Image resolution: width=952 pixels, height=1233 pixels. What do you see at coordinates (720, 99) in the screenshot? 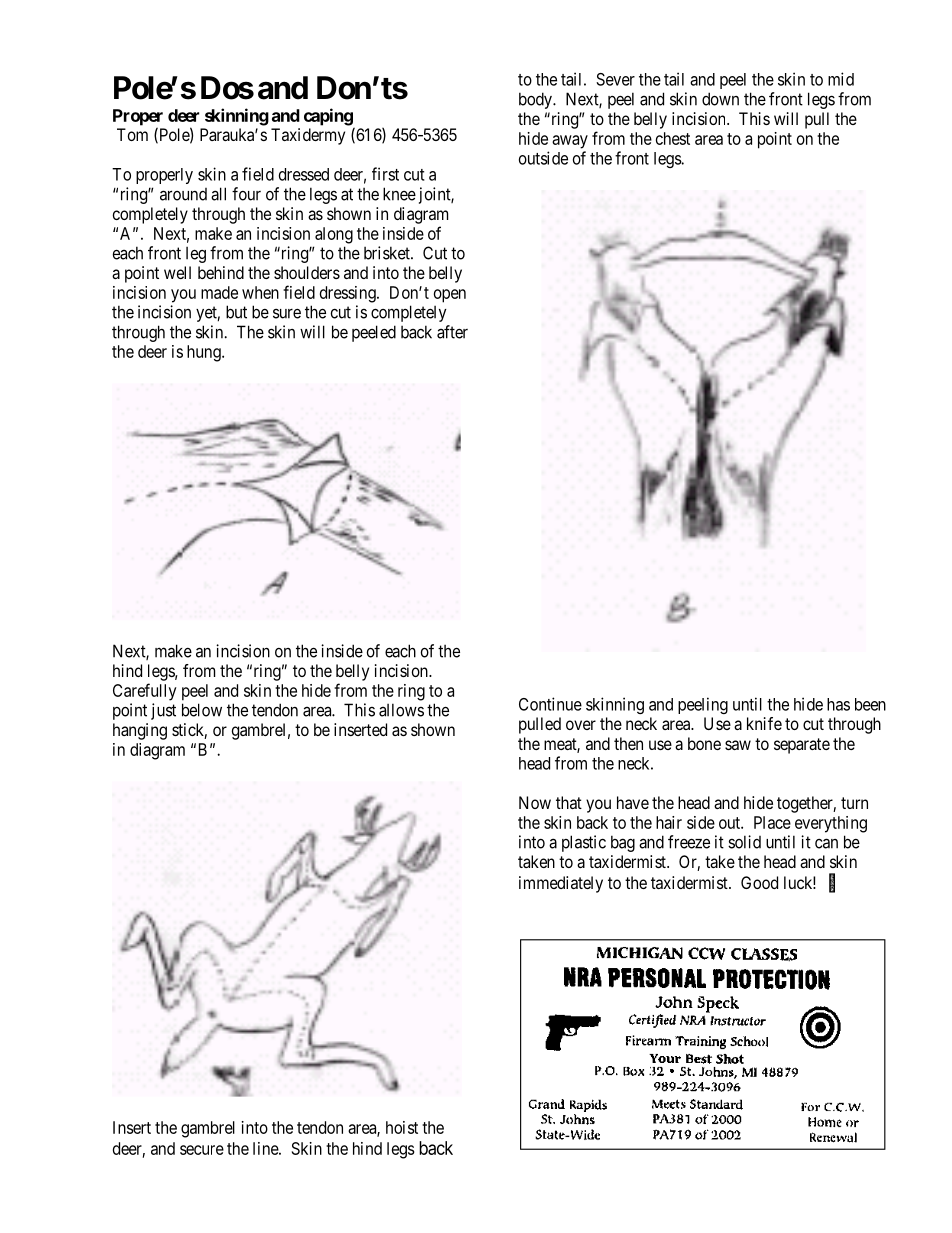
I see `down` at bounding box center [720, 99].
